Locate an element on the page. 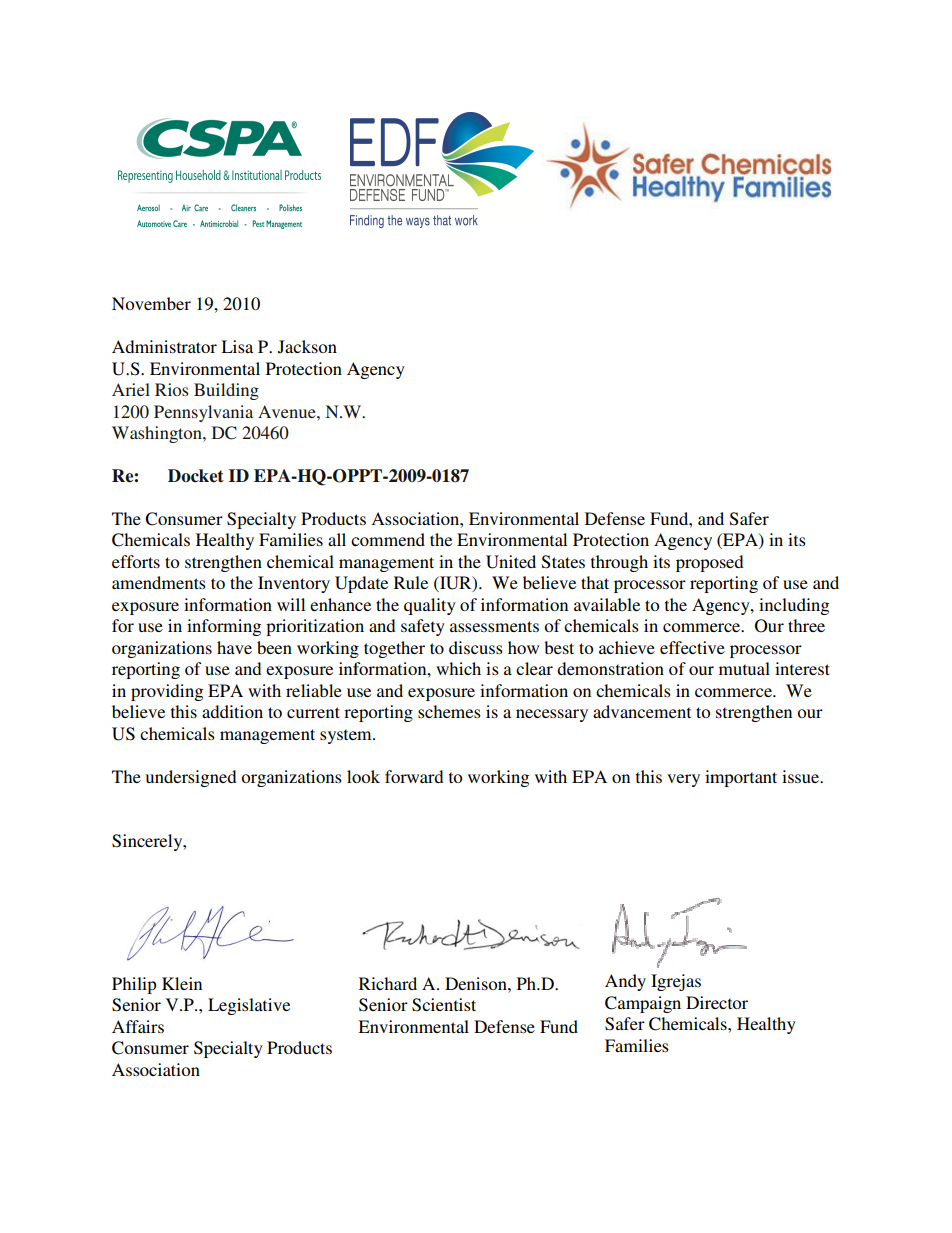 The image size is (952, 1233). Docket is located at coordinates (196, 476).
